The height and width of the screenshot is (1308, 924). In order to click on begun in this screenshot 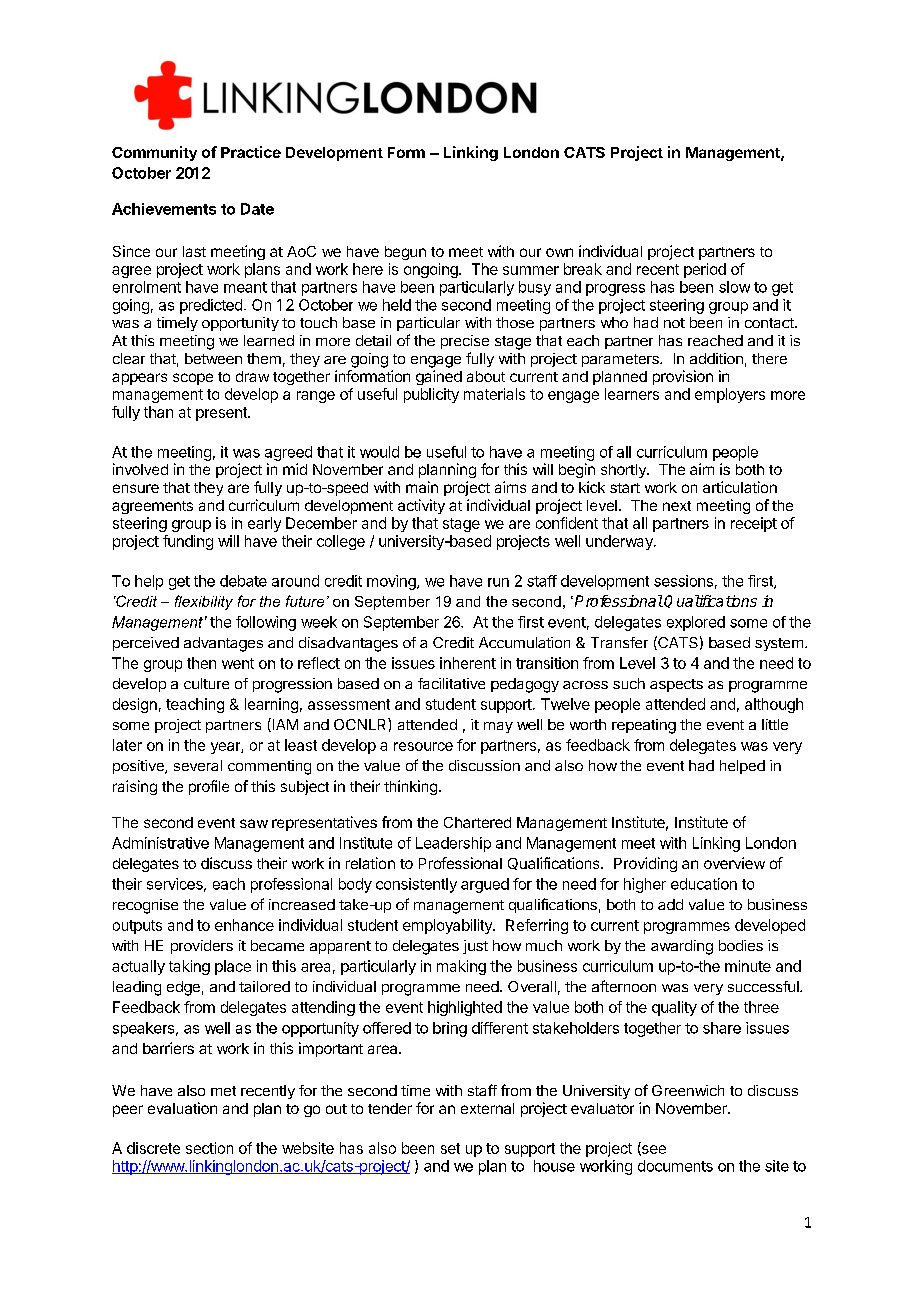, I will do `click(405, 253)`.
